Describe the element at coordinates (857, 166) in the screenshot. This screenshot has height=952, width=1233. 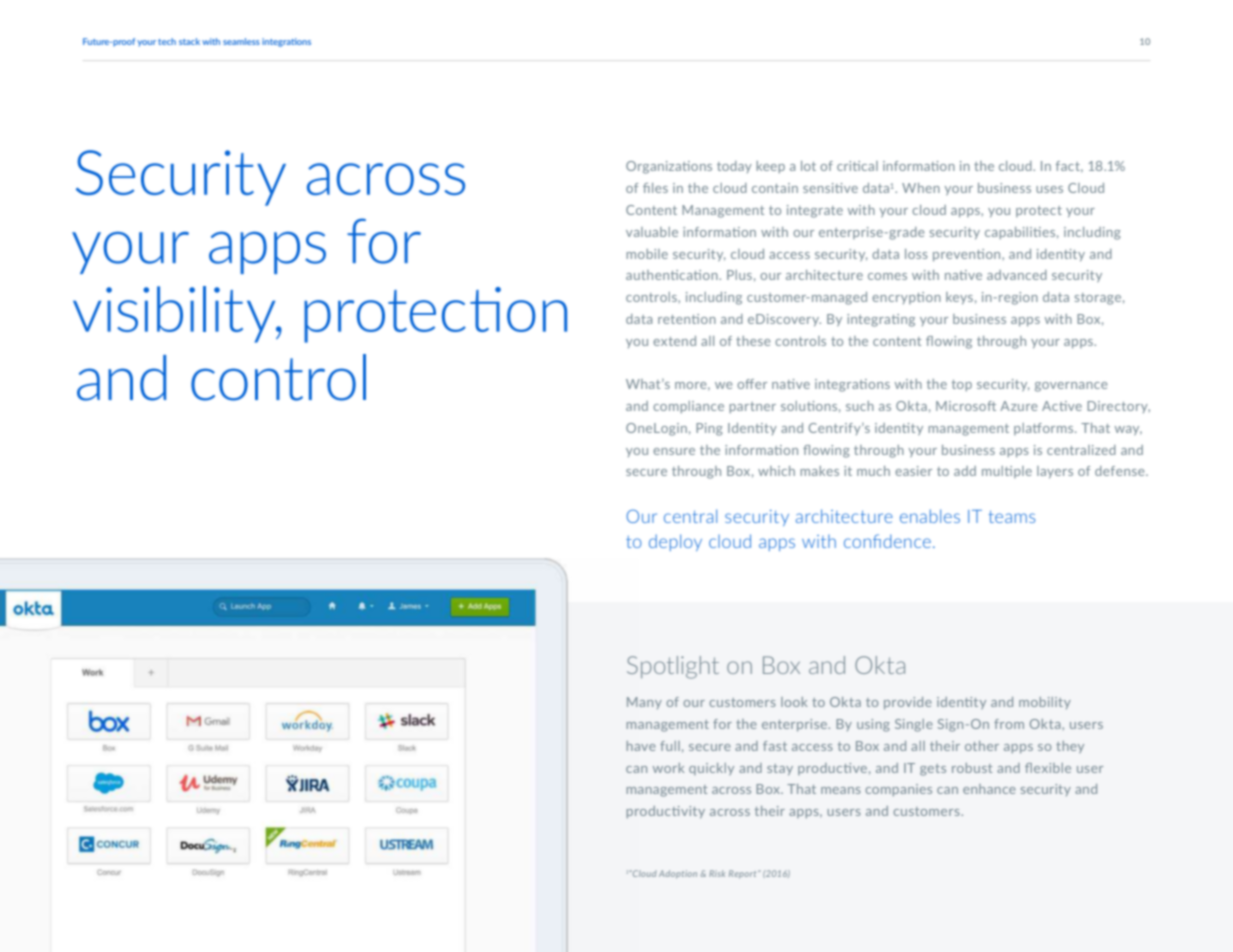
I see `critical` at that location.
